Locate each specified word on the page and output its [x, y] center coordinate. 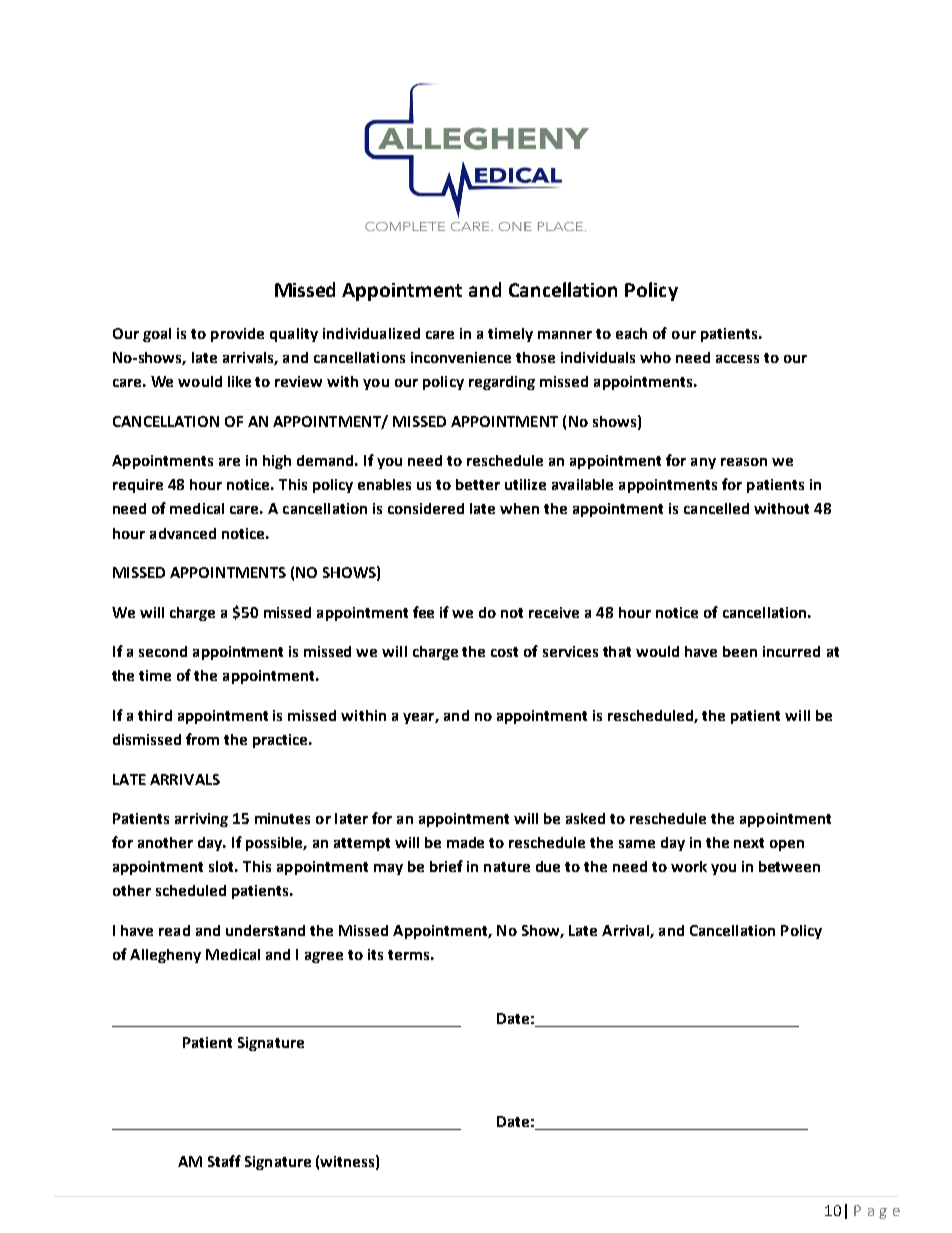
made [465, 842]
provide [237, 335]
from [202, 739]
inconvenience [461, 357]
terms [408, 955]
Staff [224, 1161]
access [737, 359]
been [740, 651]
